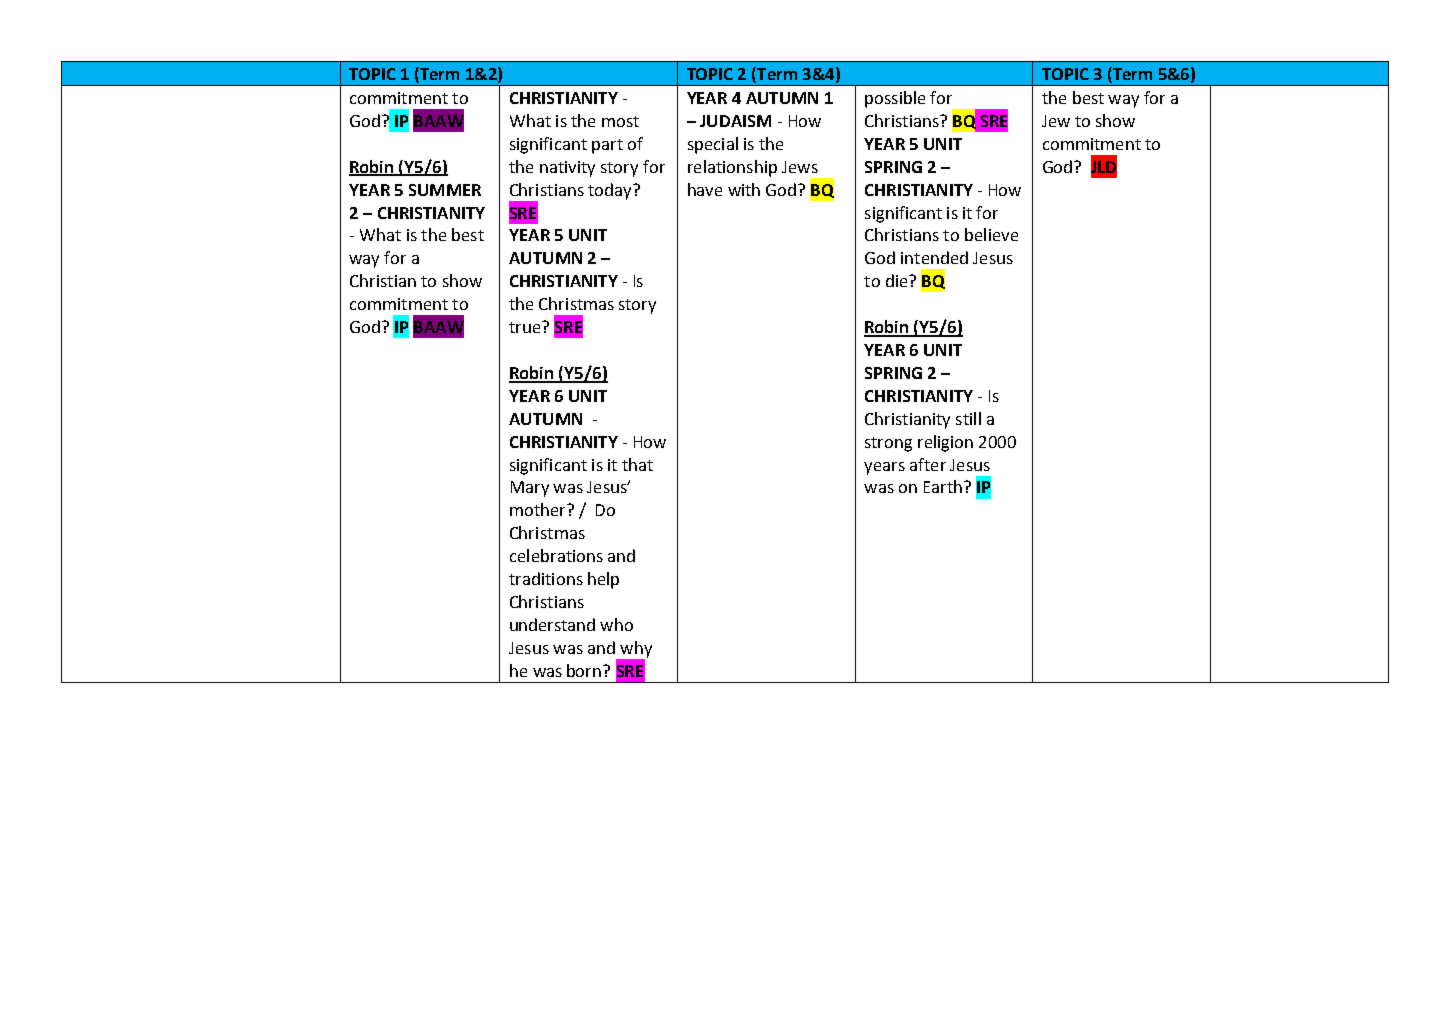 This page has height=1016, width=1437. Describe the element at coordinates (526, 327) in the page. I see `true` at that location.
